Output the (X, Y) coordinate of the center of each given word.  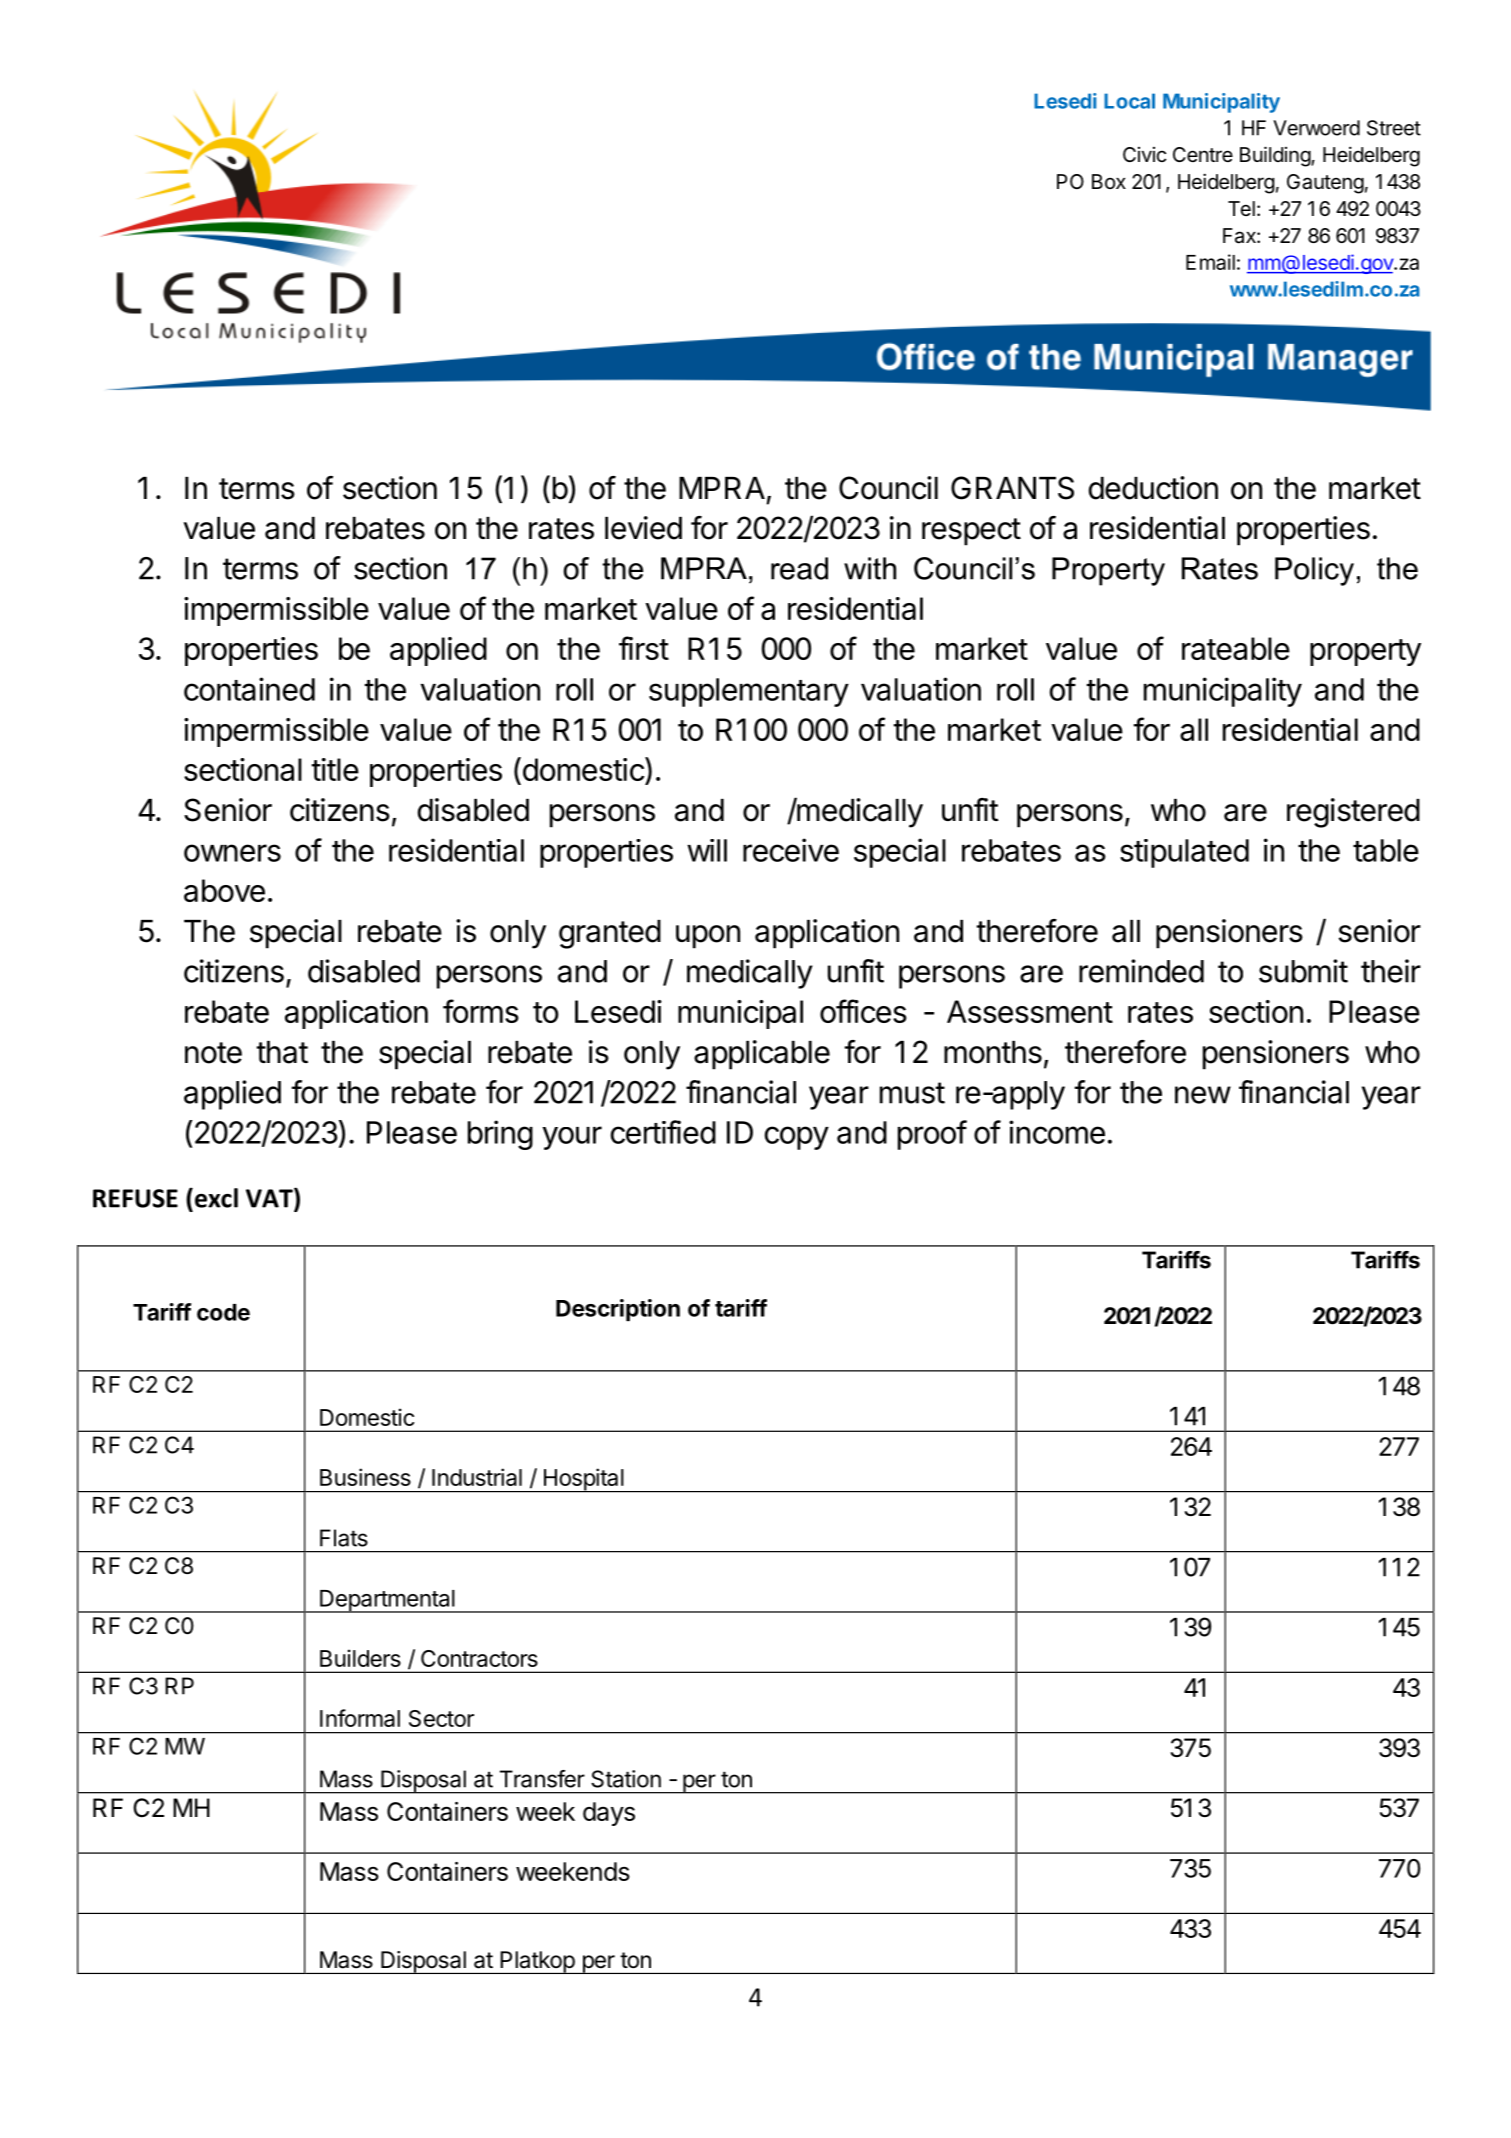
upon (708, 937)
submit (1303, 971)
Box (1109, 181)
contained (249, 689)
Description (618, 1310)
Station (626, 1779)
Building (1276, 156)
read (799, 568)
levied (643, 528)
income (1057, 1132)
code (223, 1312)
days (609, 1814)
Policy (1314, 571)
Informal (360, 1718)
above (224, 890)
